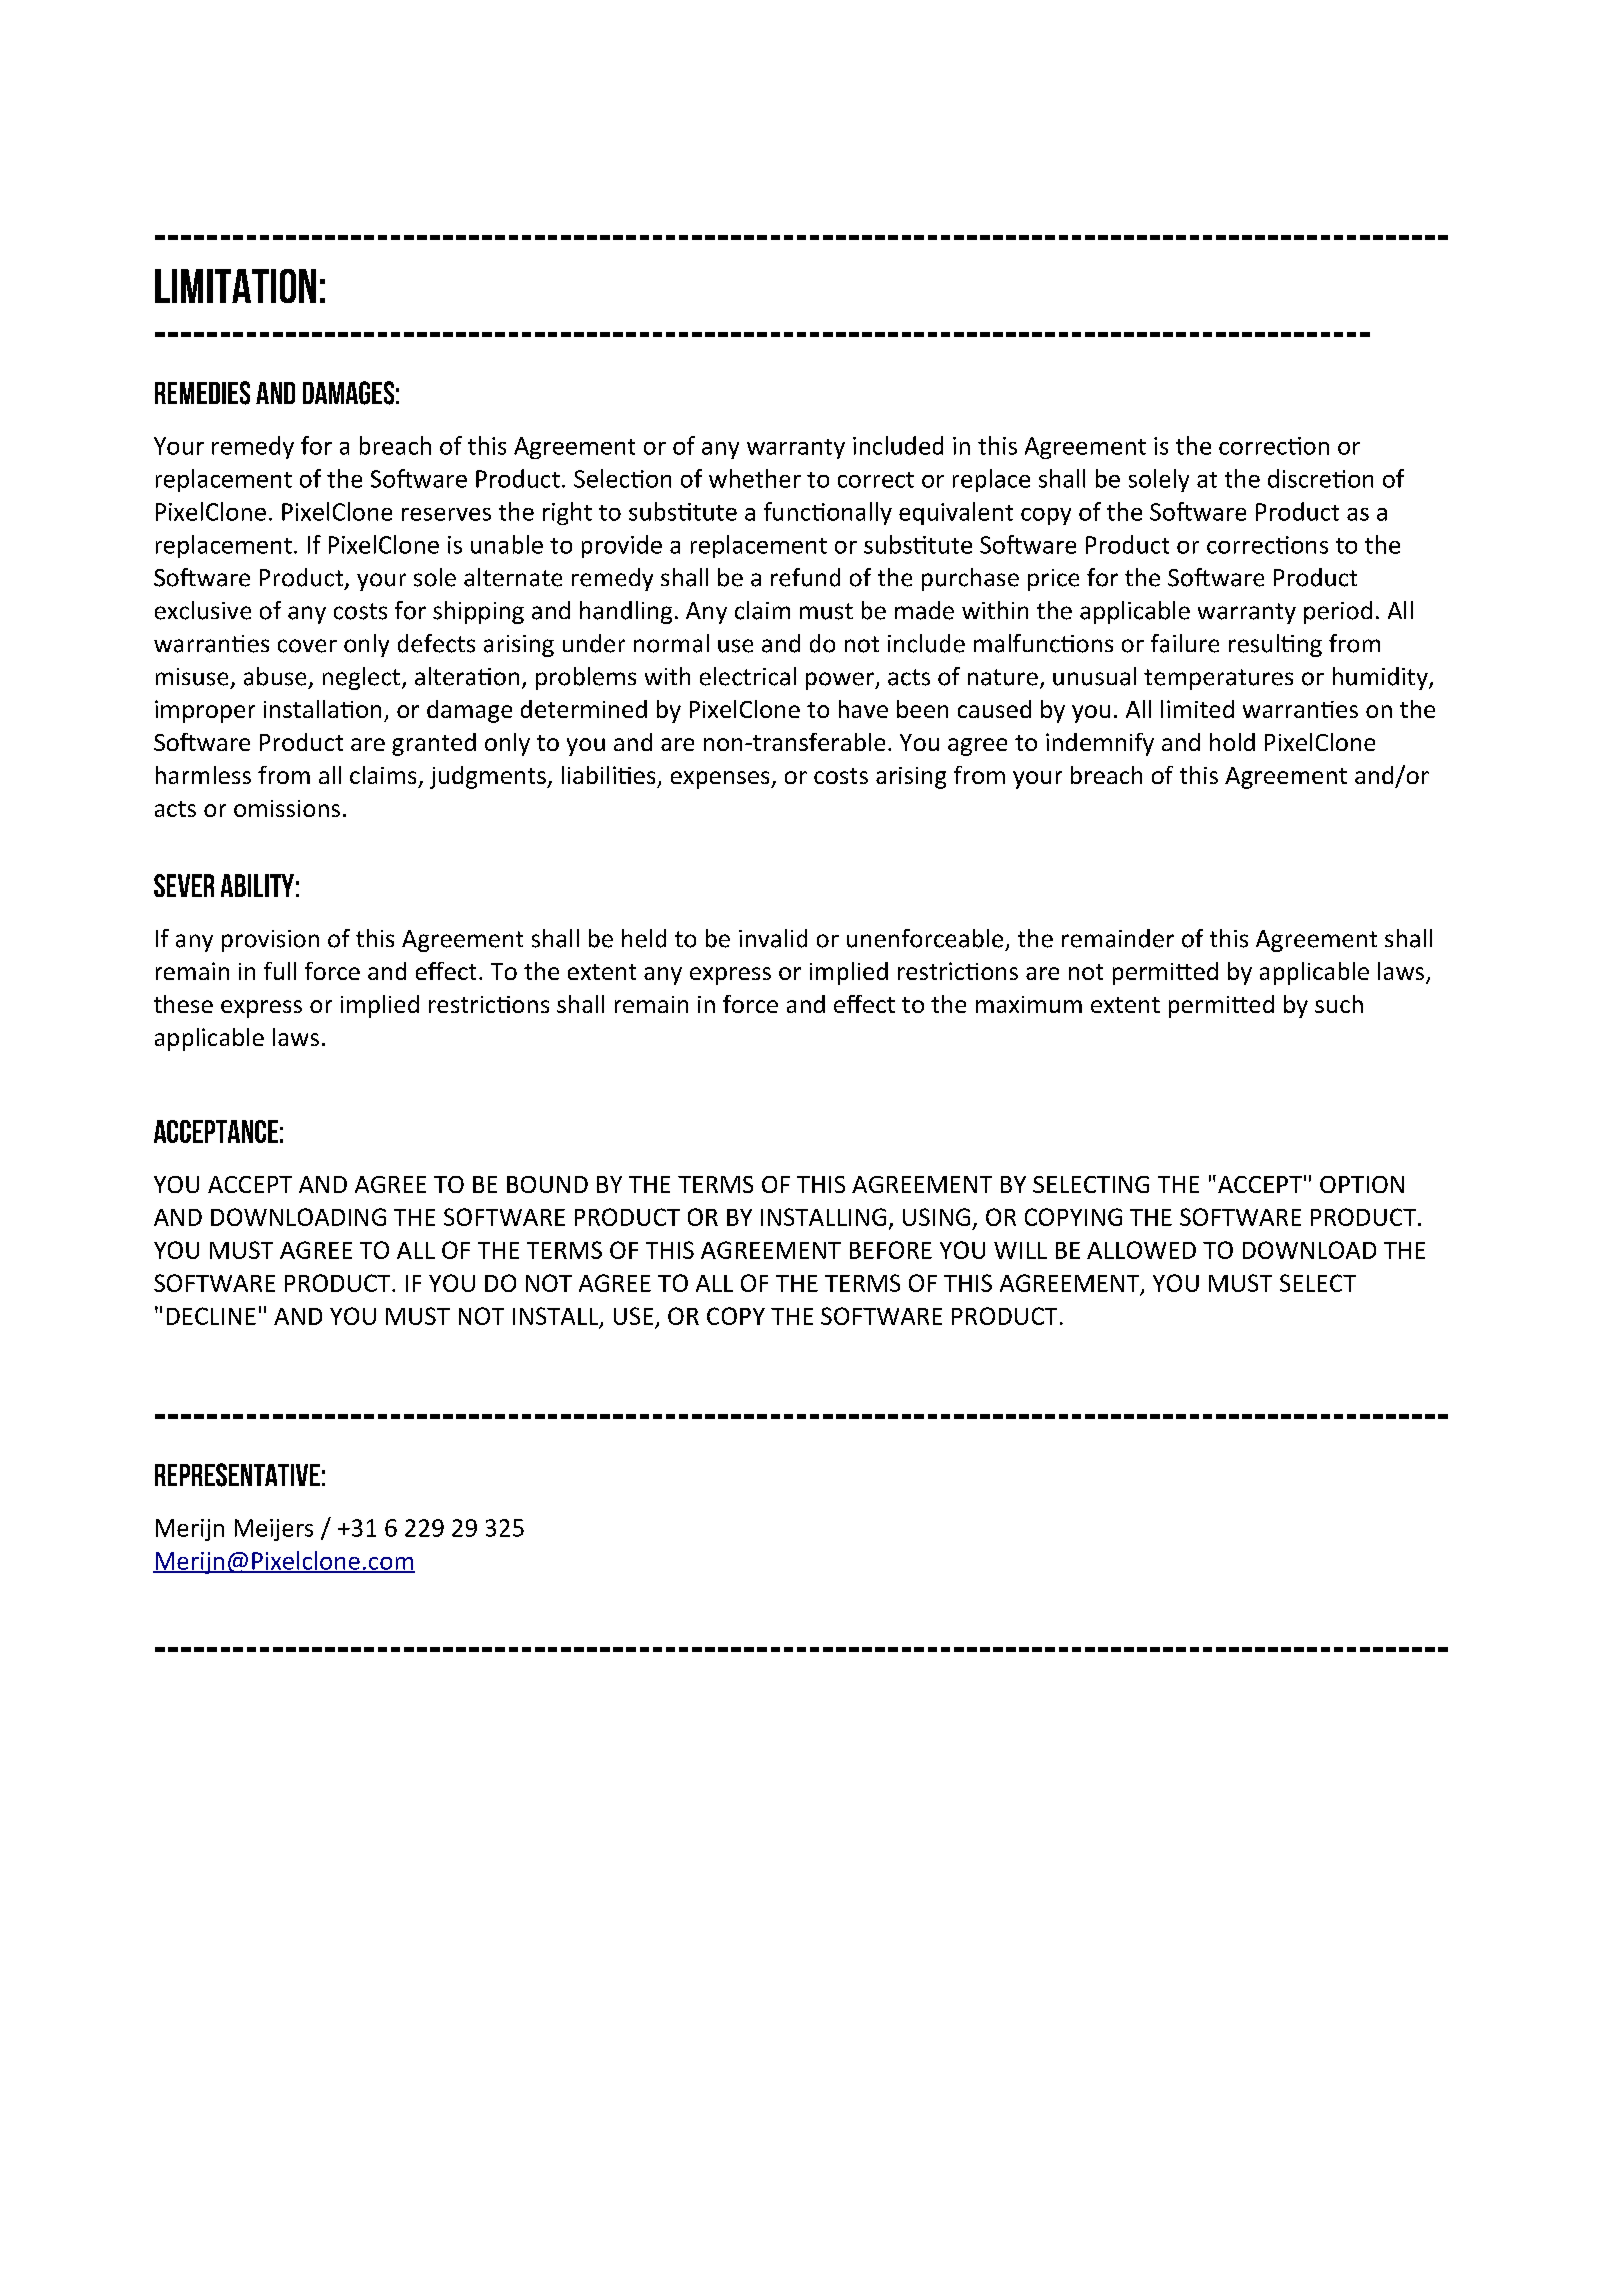 The height and width of the page is (2274, 1607). Describe the element at coordinates (1141, 1250) in the page. I see `ALLOWED` at that location.
